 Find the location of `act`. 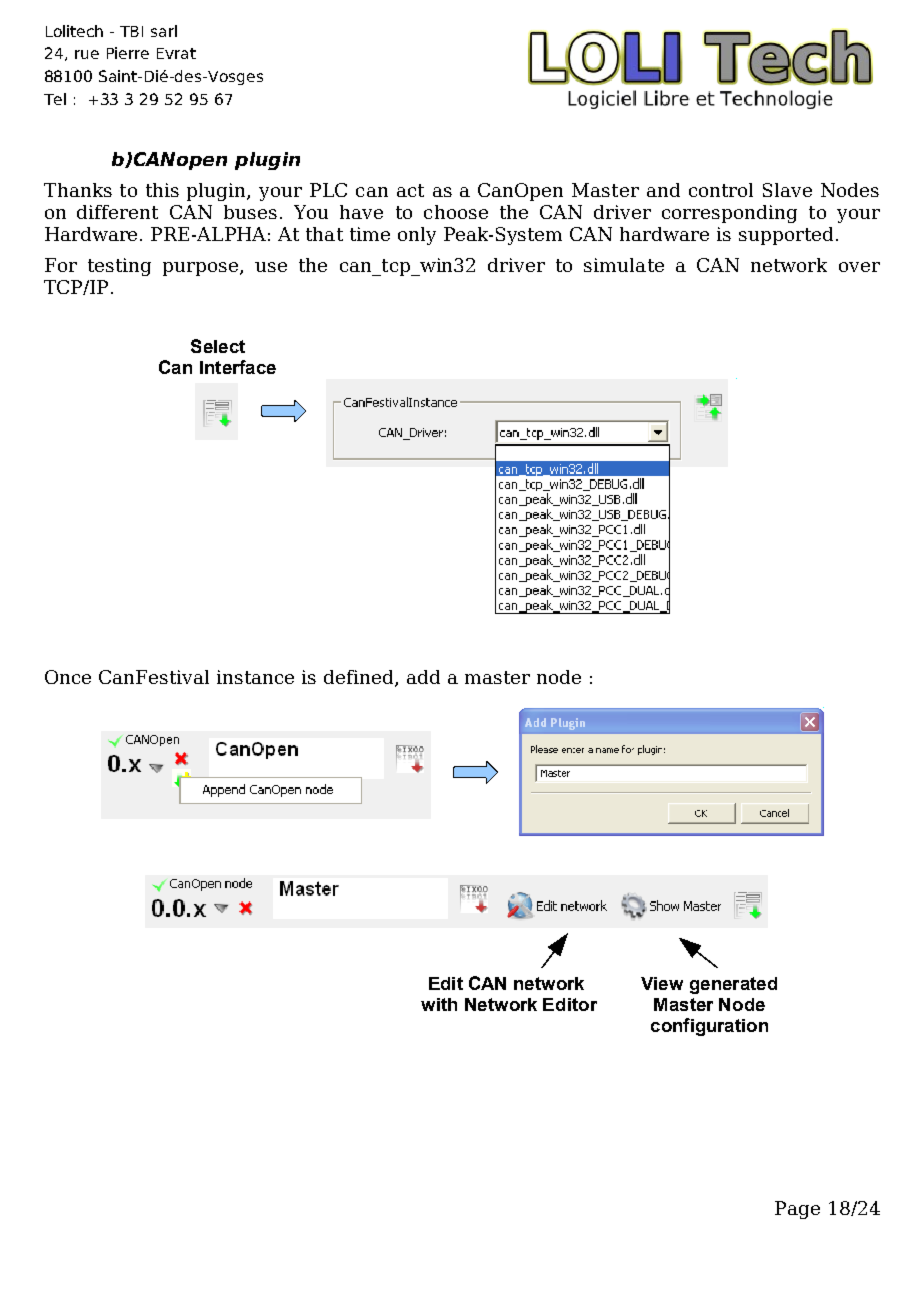

act is located at coordinates (410, 190).
